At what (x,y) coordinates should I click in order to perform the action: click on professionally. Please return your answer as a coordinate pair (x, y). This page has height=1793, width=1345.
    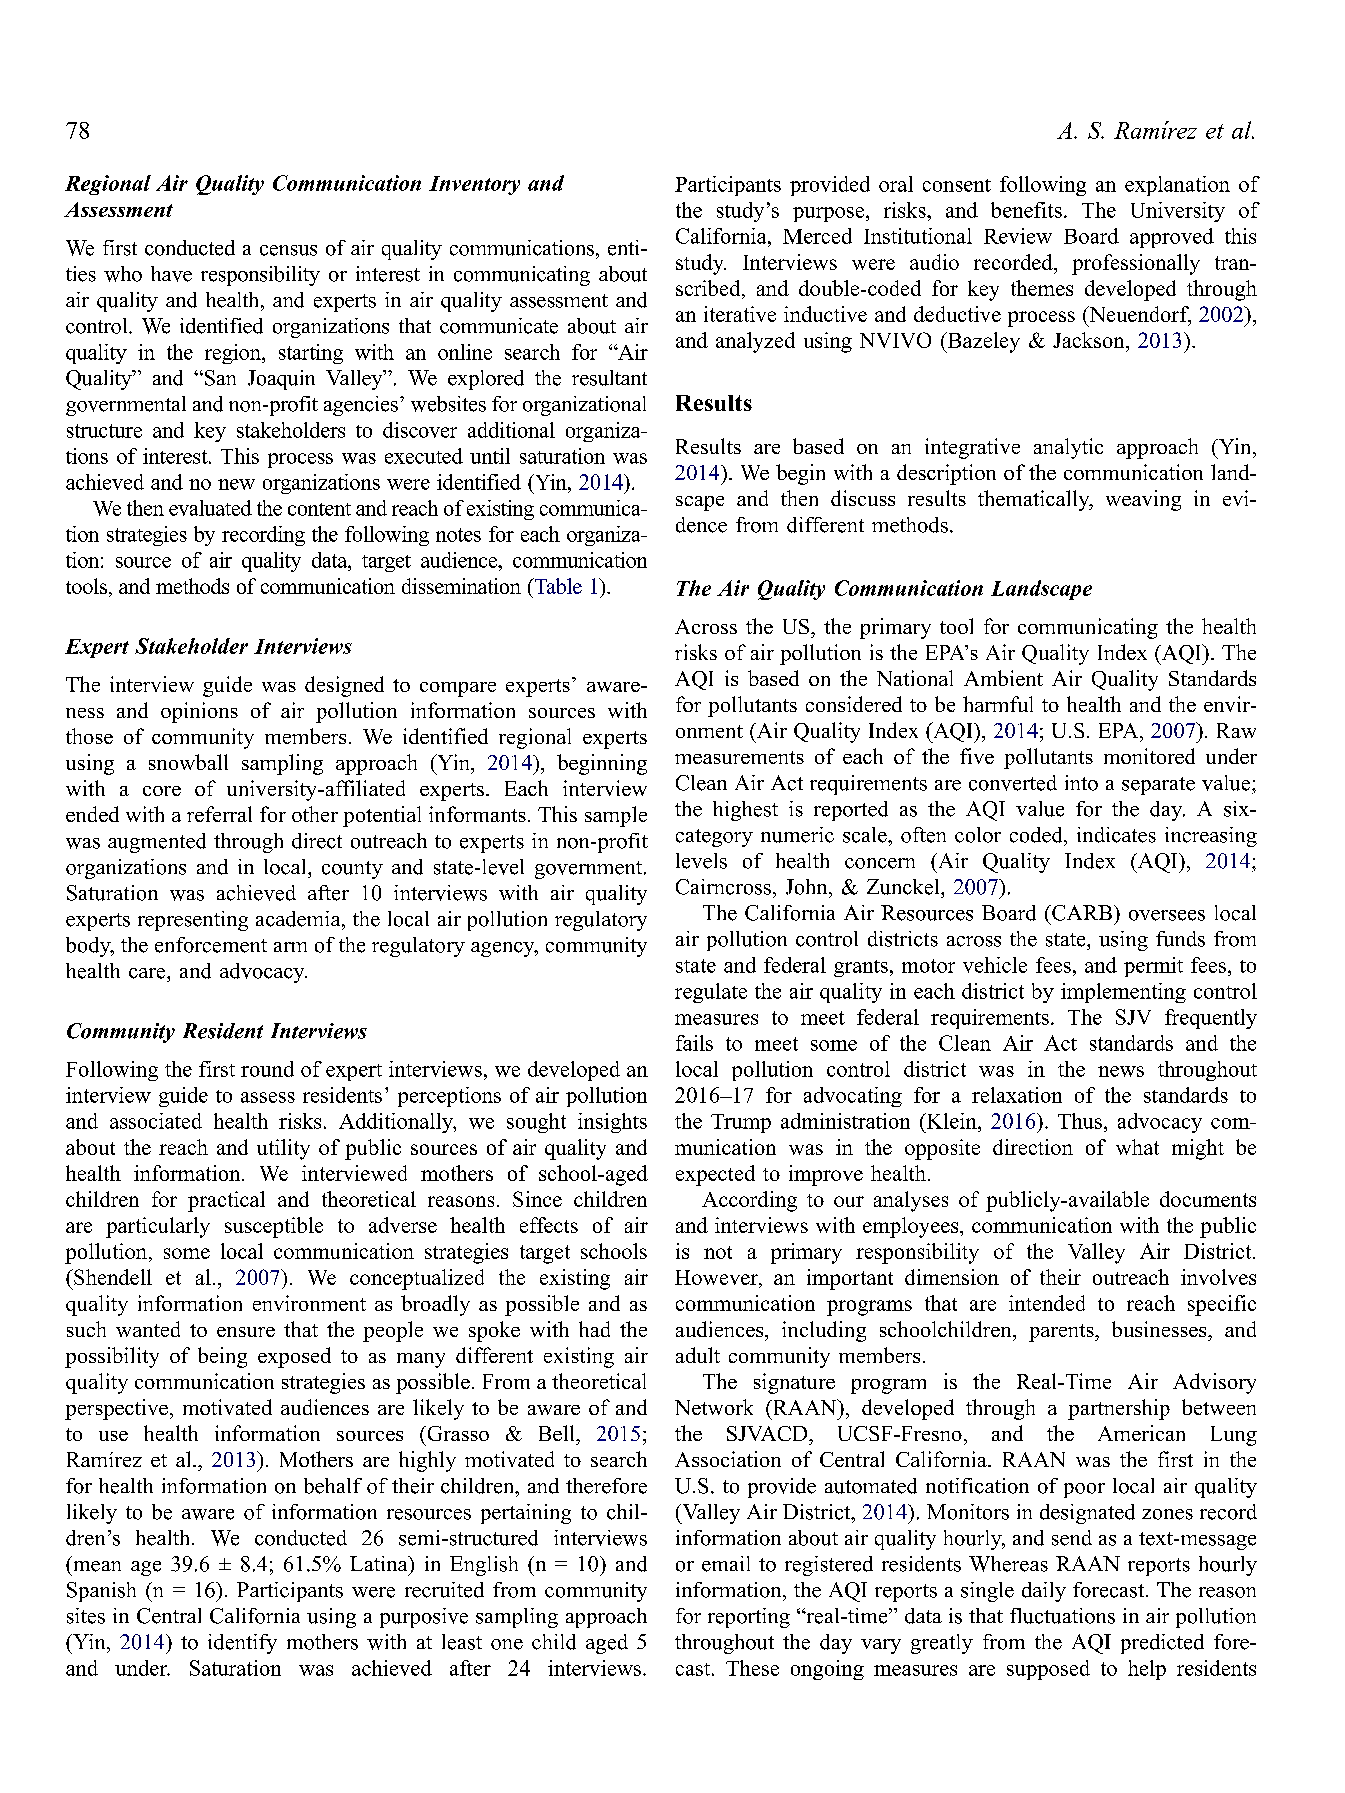
    Looking at the image, I should click on (1136, 264).
